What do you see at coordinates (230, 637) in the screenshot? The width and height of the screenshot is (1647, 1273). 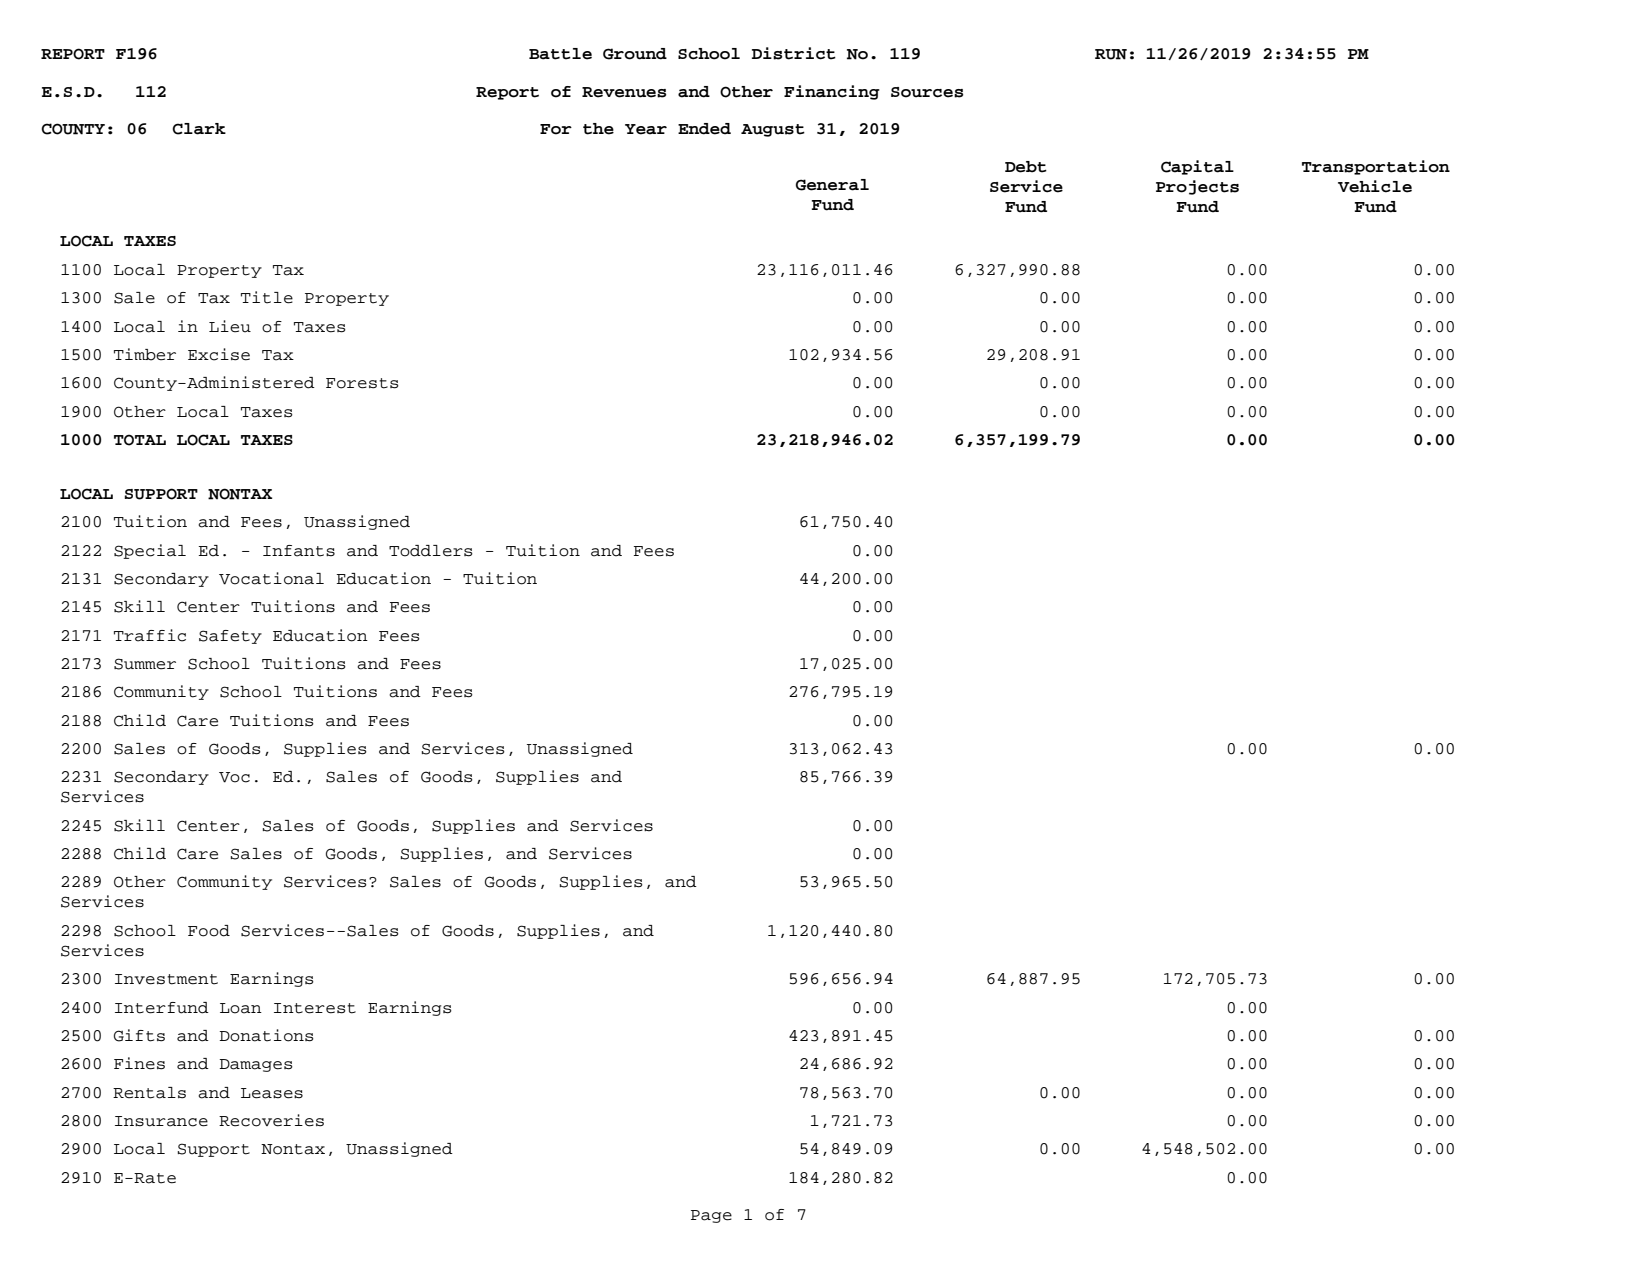 I see `Safety` at bounding box center [230, 637].
